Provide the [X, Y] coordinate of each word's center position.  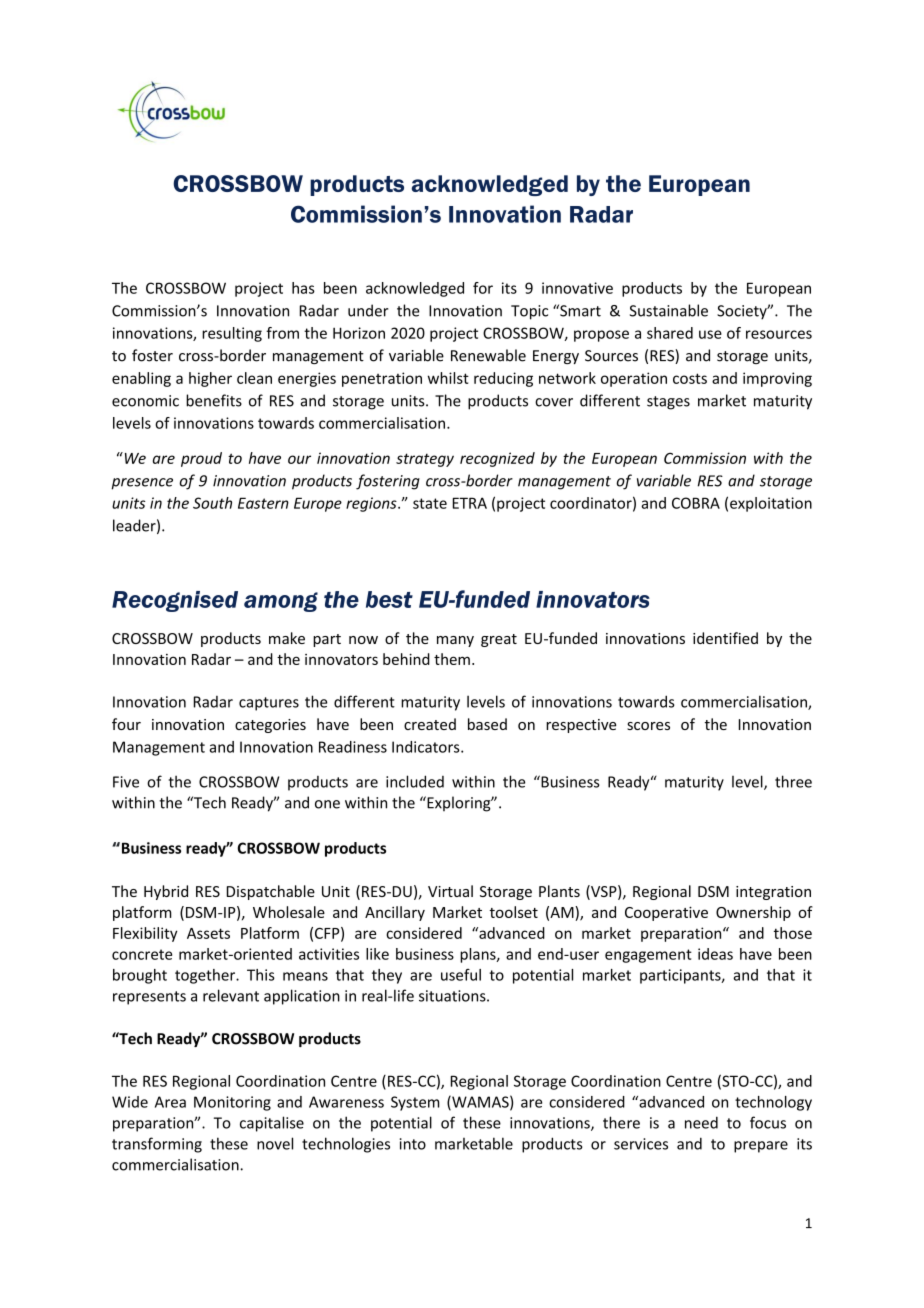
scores [648, 726]
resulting [232, 334]
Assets [208, 933]
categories [270, 726]
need [701, 1122]
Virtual [450, 891]
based [487, 724]
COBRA [696, 503]
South [212, 503]
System [415, 1103]
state [430, 503]
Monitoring [232, 1103]
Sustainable [669, 310]
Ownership [753, 913]
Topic [529, 312]
